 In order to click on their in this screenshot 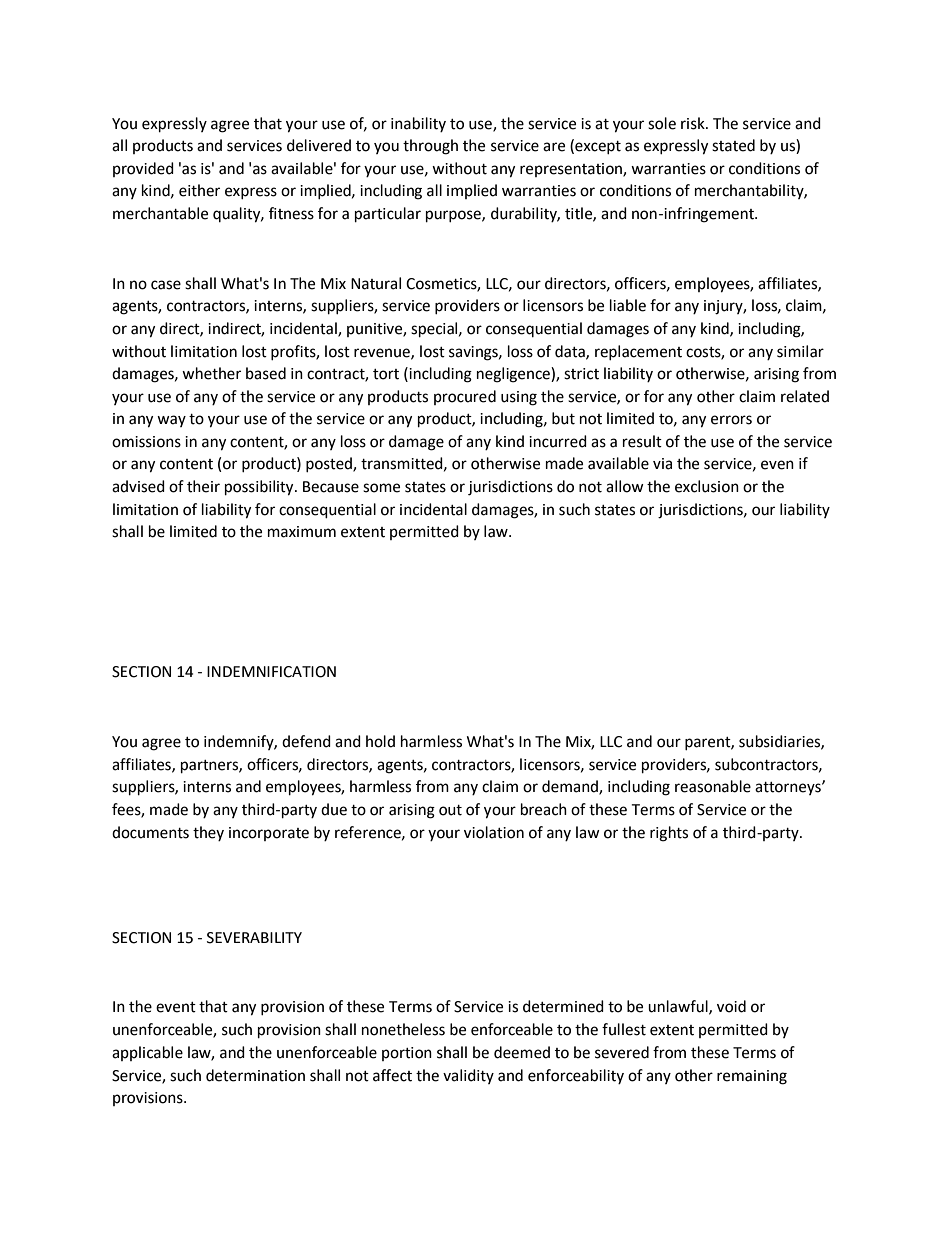, I will do `click(203, 486)`.
